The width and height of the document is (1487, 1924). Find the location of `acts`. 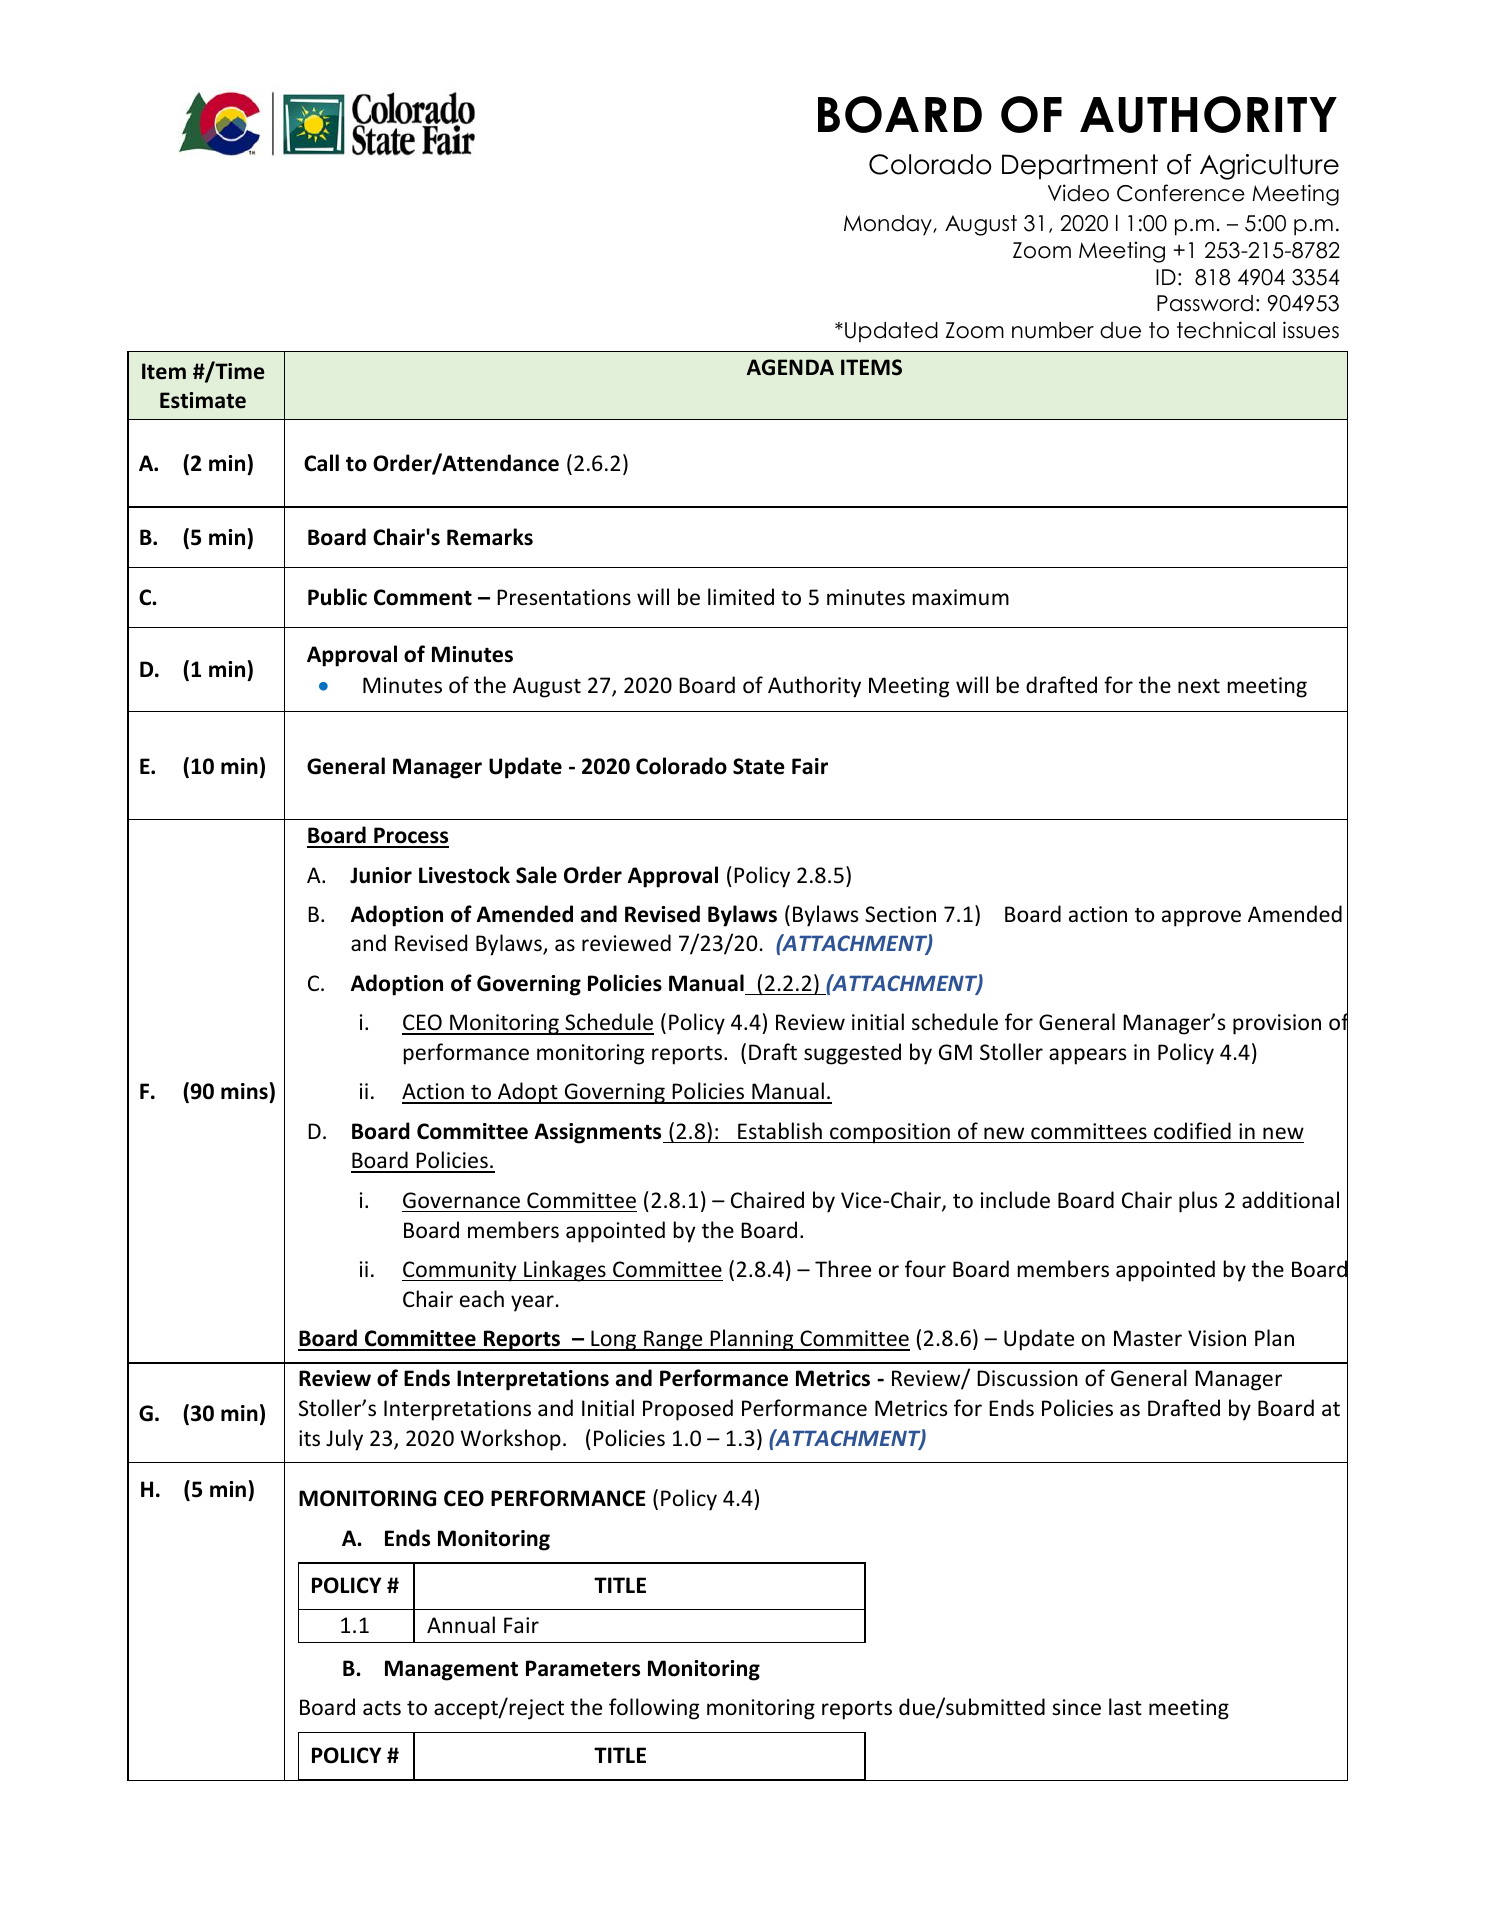

acts is located at coordinates (382, 1708).
